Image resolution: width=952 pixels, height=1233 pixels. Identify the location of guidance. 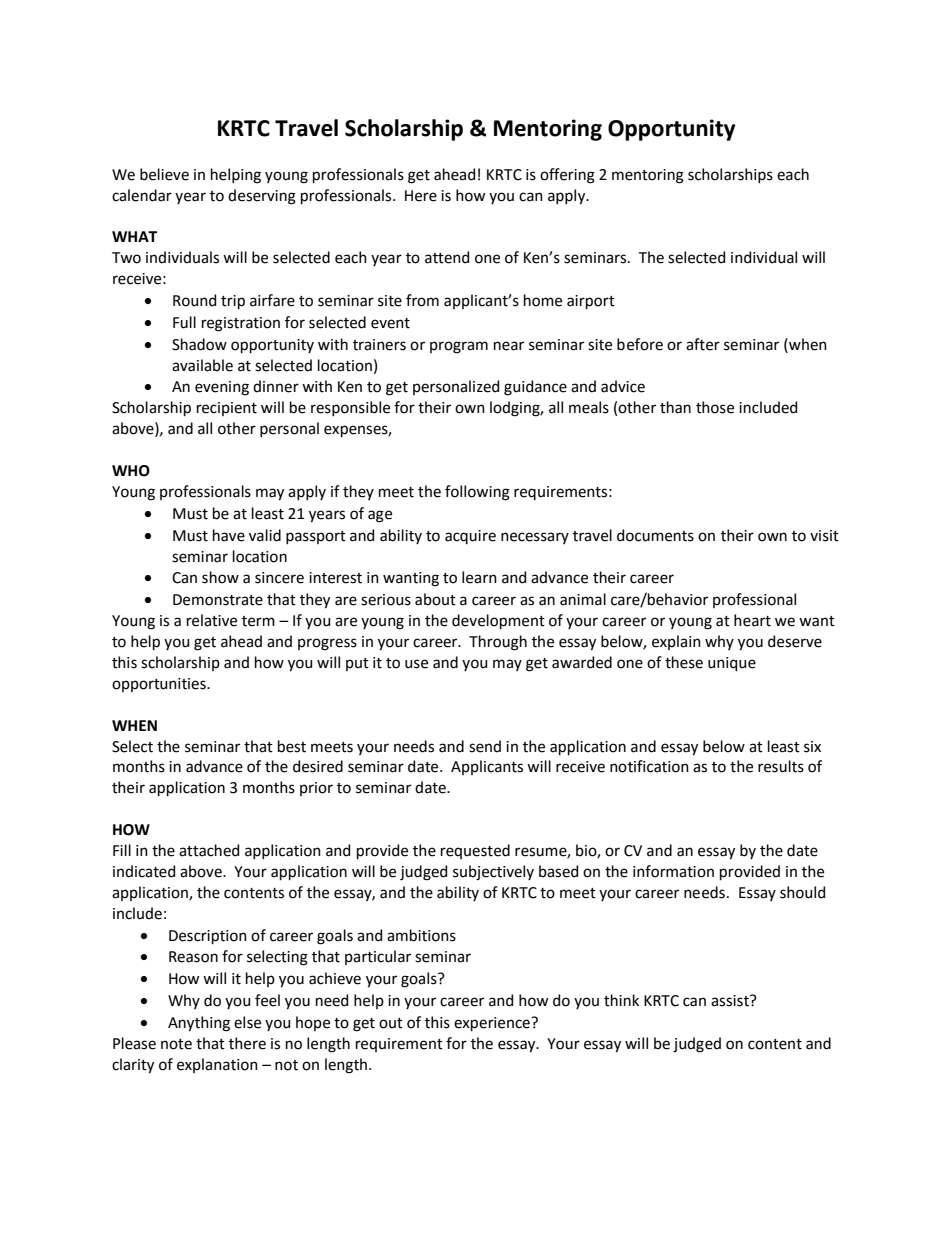
(535, 388).
